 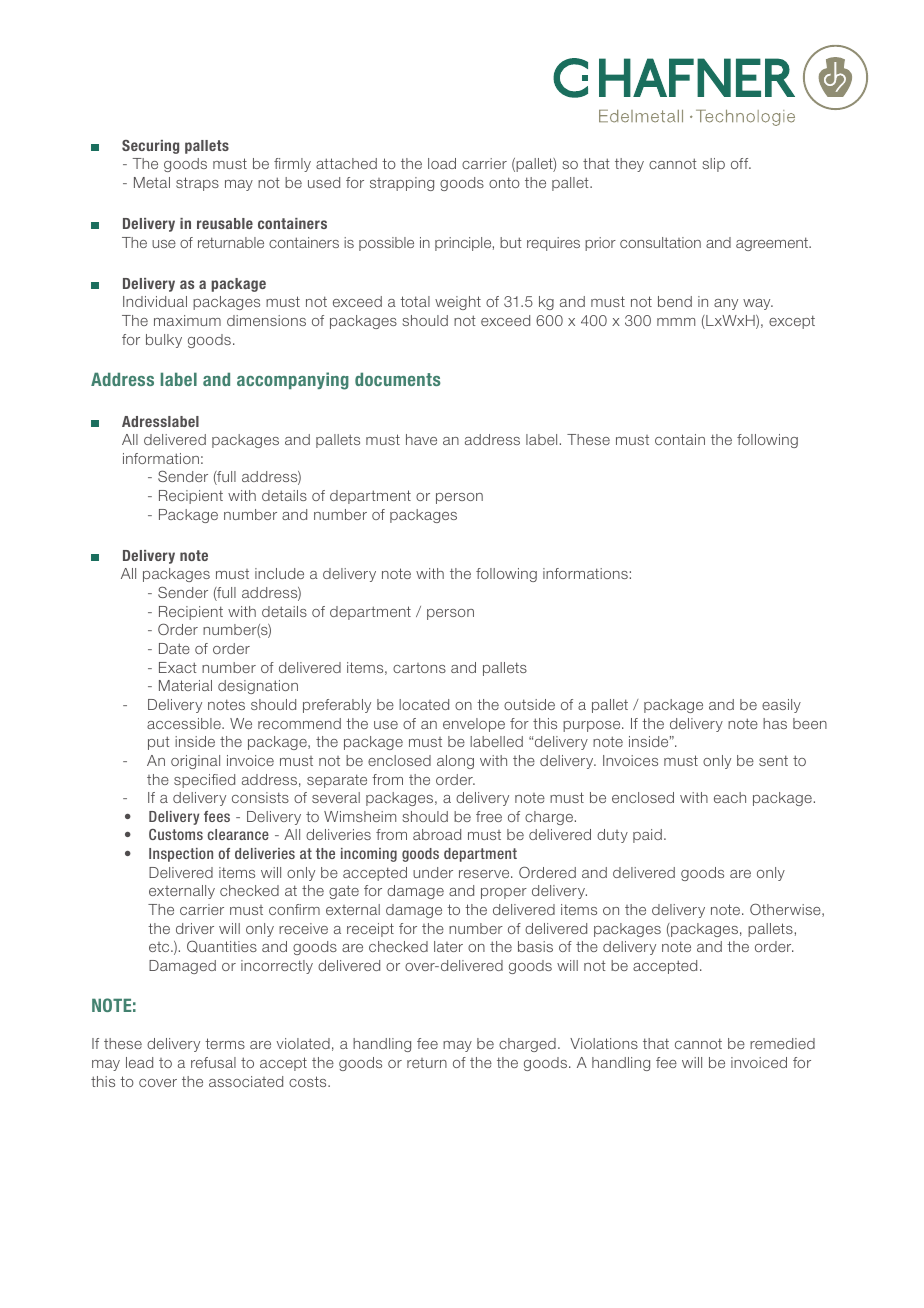 What do you see at coordinates (504, 182) in the screenshot?
I see `onto` at bounding box center [504, 182].
